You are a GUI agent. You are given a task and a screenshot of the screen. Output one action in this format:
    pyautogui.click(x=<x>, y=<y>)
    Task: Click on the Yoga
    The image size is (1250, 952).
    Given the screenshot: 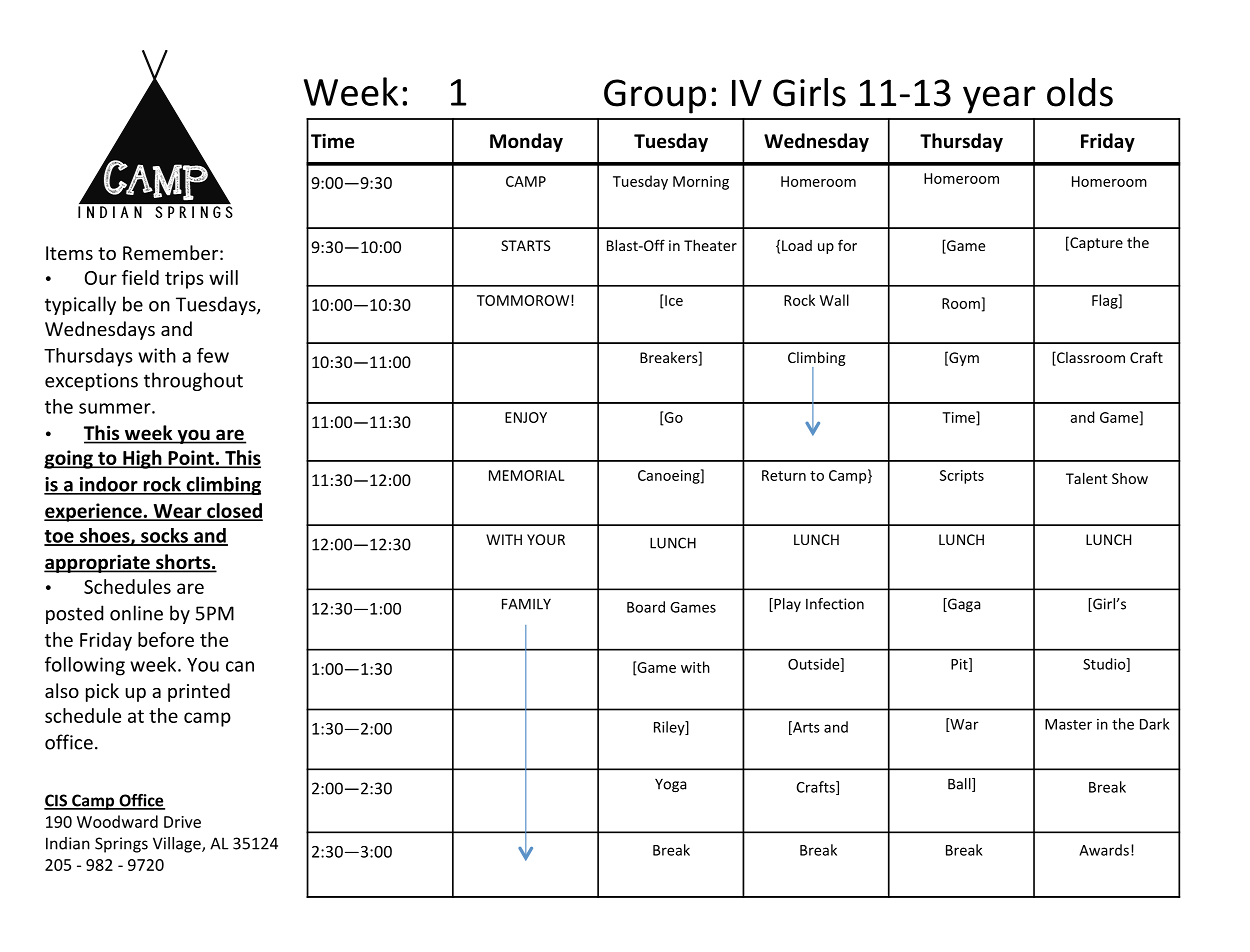 What is the action you would take?
    pyautogui.click(x=671, y=785)
